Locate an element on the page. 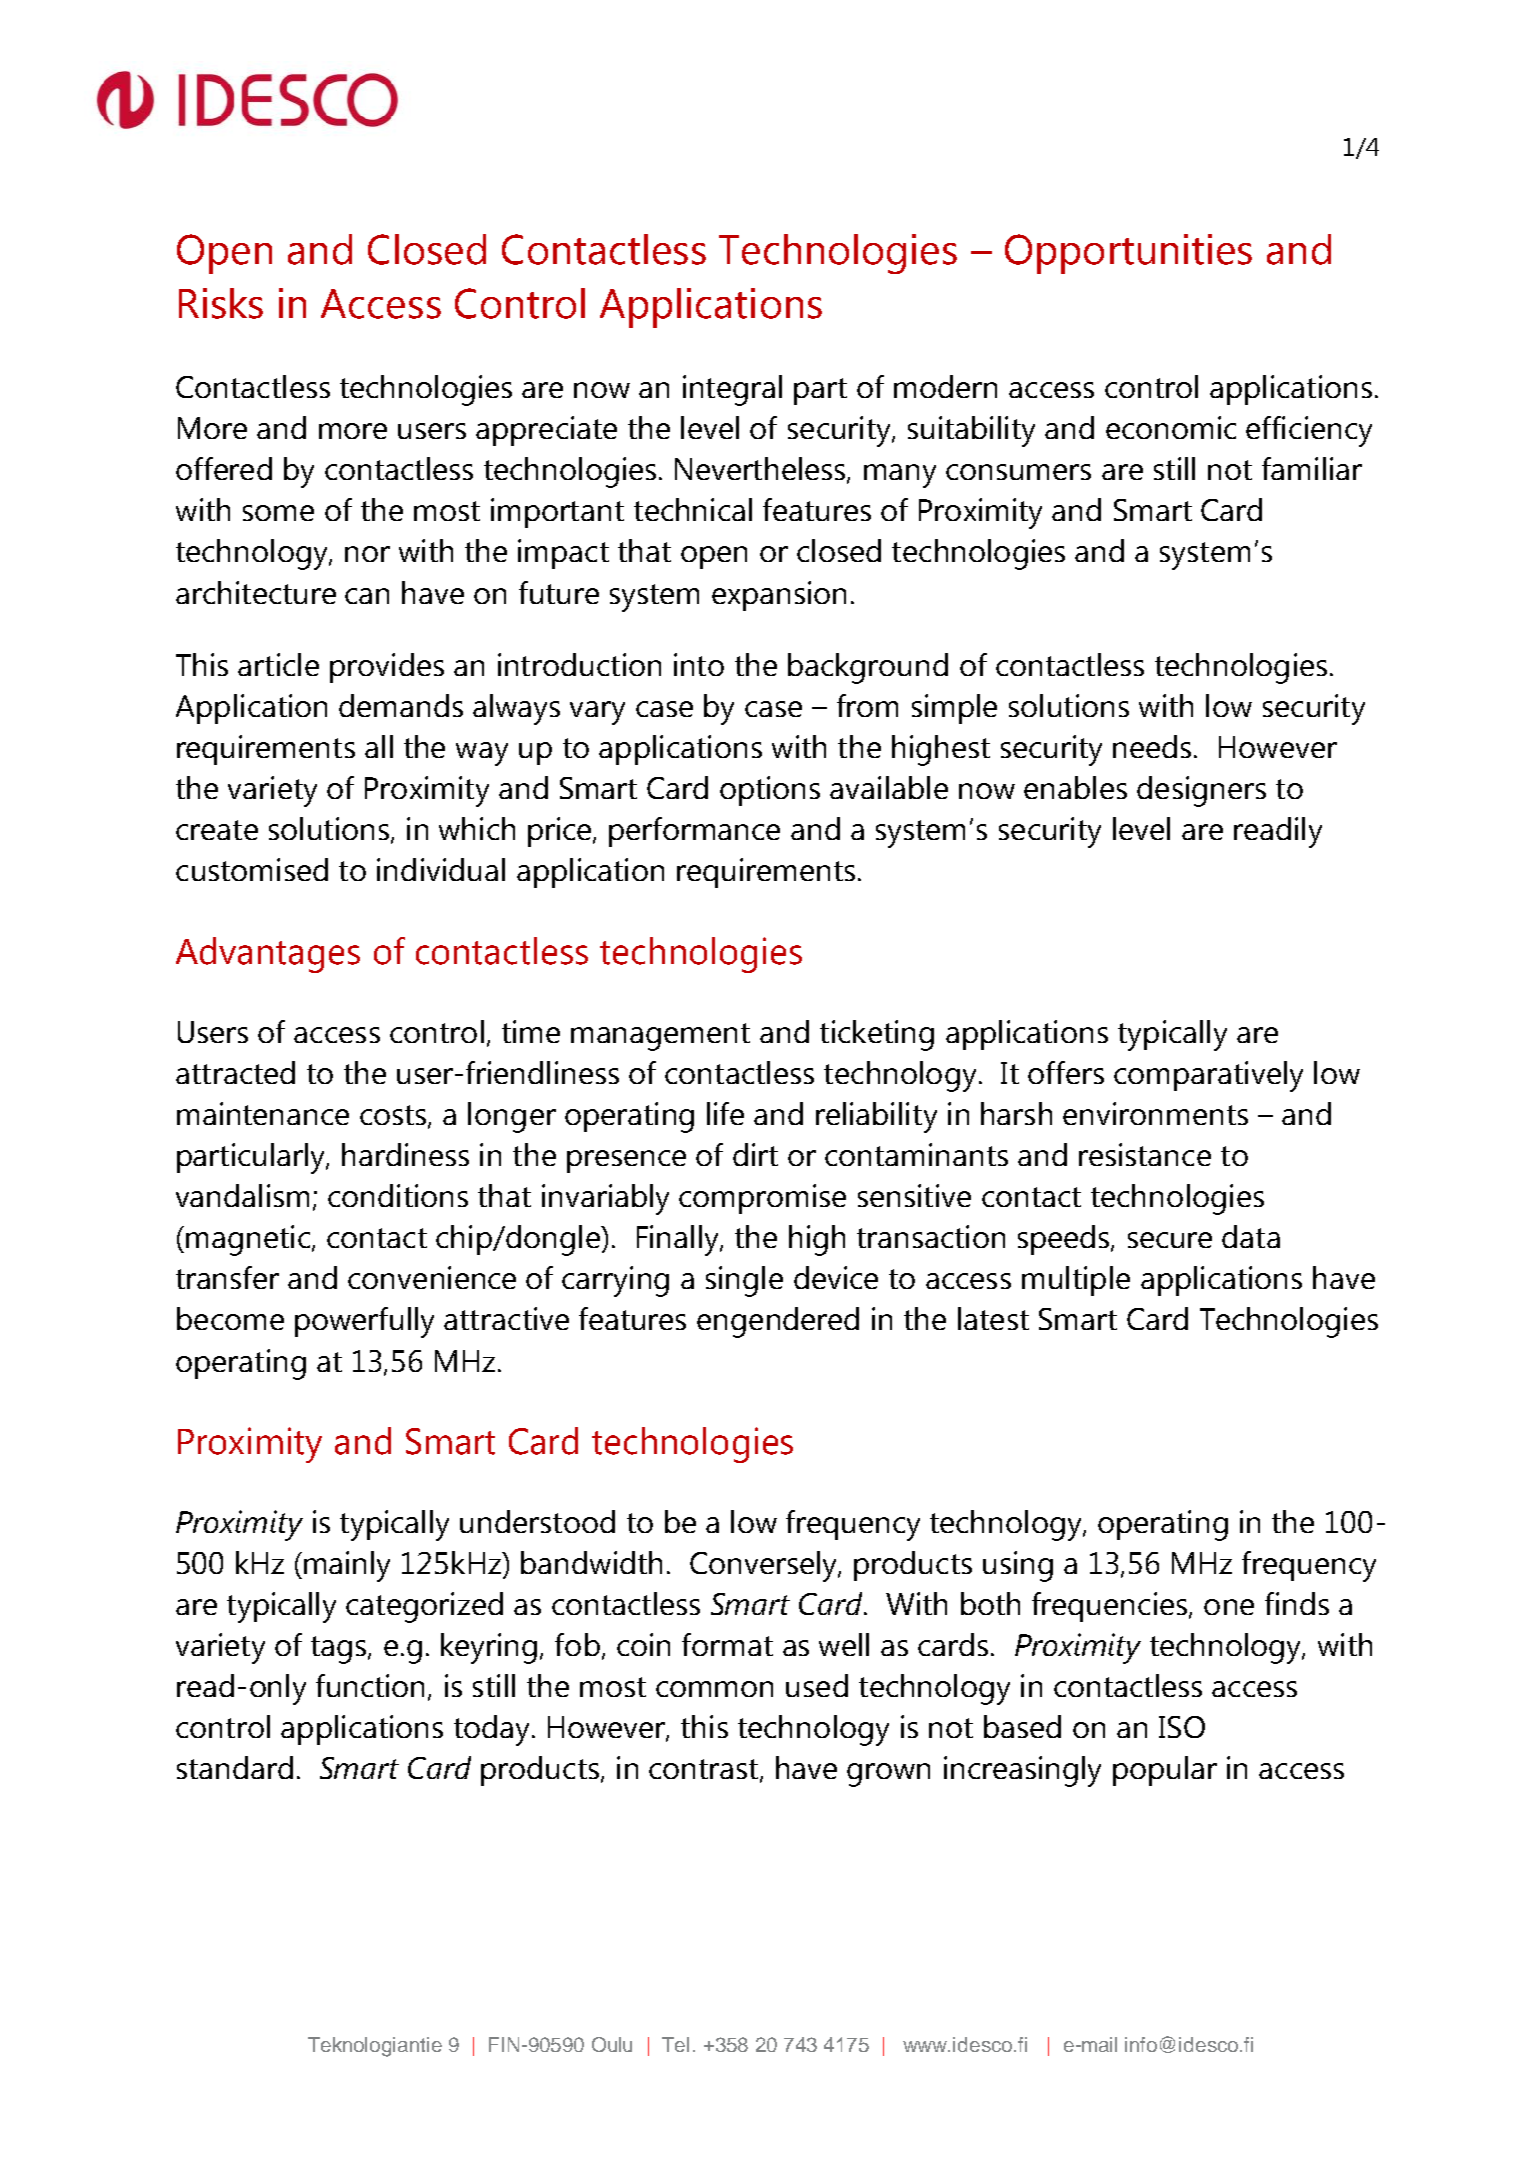  Opportunities is located at coordinates (1128, 254).
